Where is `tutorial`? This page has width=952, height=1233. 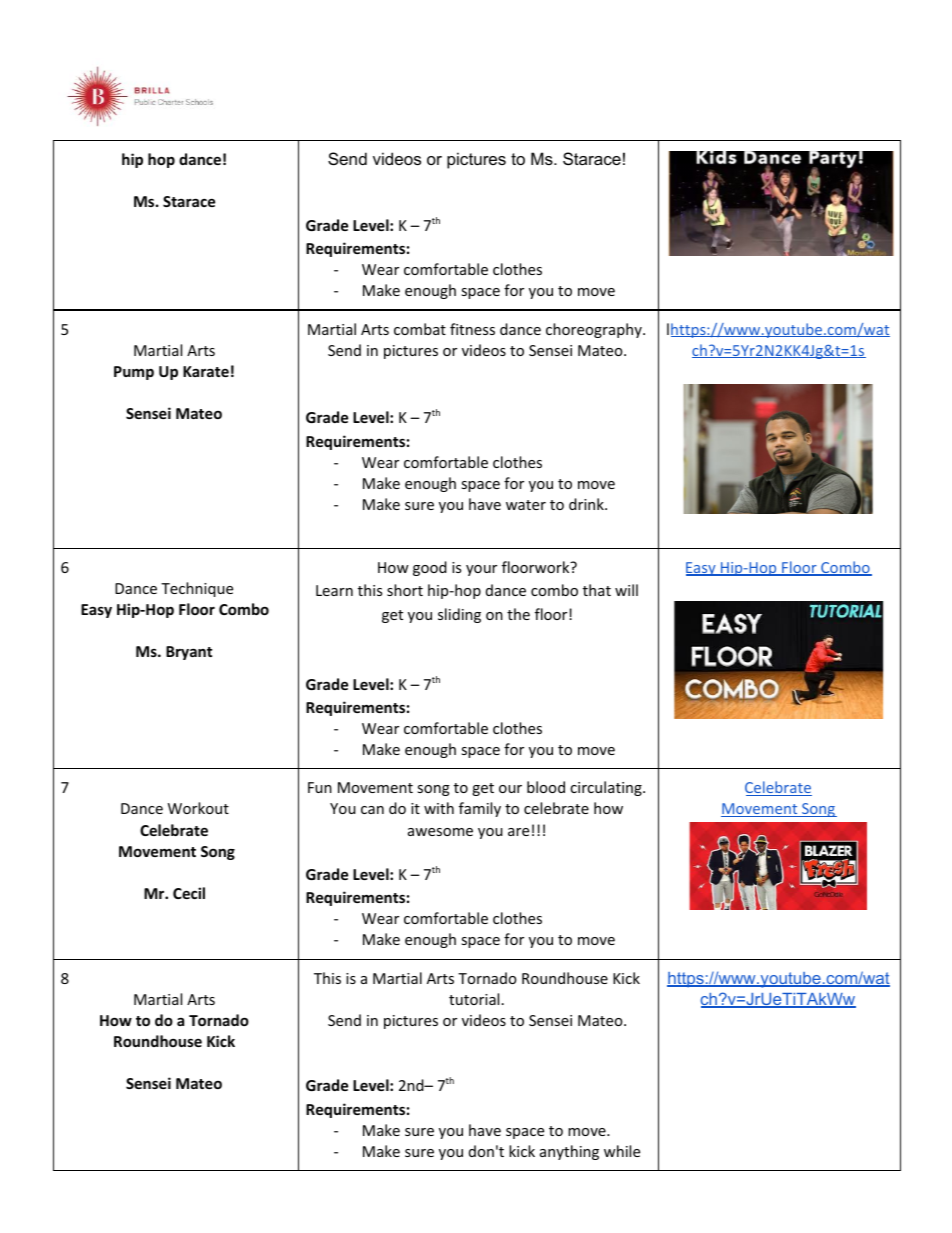 tutorial is located at coordinates (474, 999).
